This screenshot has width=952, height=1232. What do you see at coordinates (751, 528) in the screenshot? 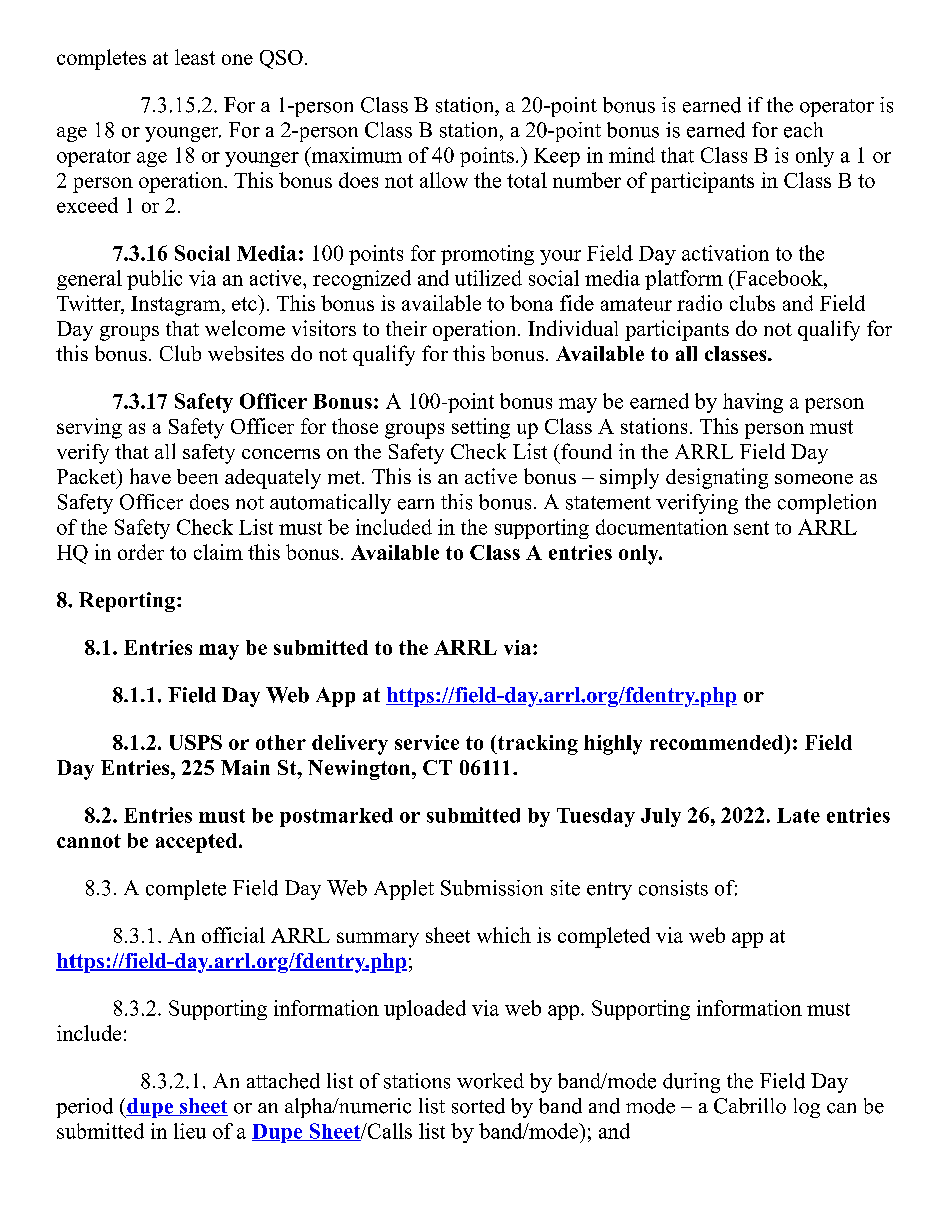
I see `sent` at bounding box center [751, 528].
